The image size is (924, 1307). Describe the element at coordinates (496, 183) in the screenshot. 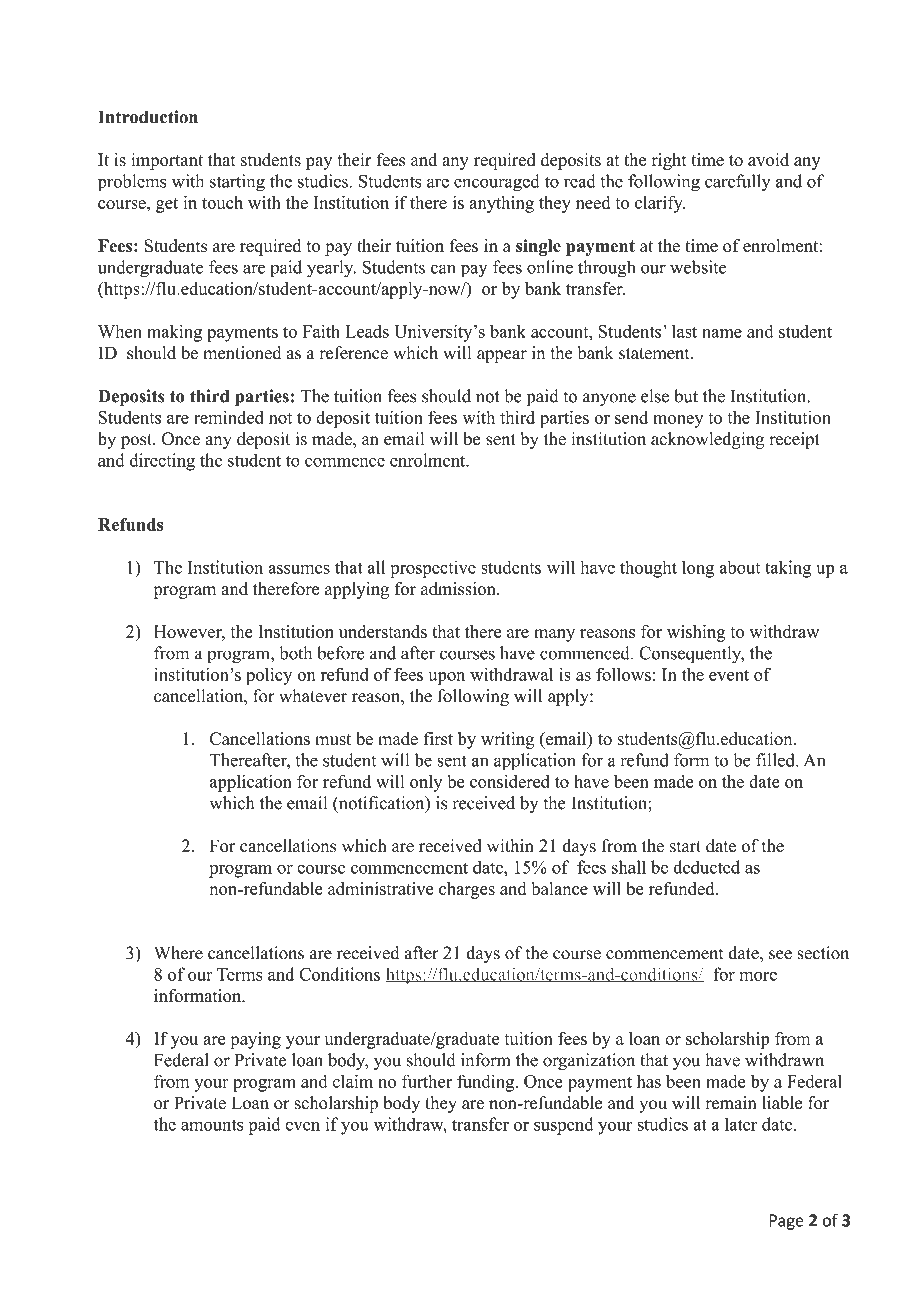

I see `encouraged` at that location.
